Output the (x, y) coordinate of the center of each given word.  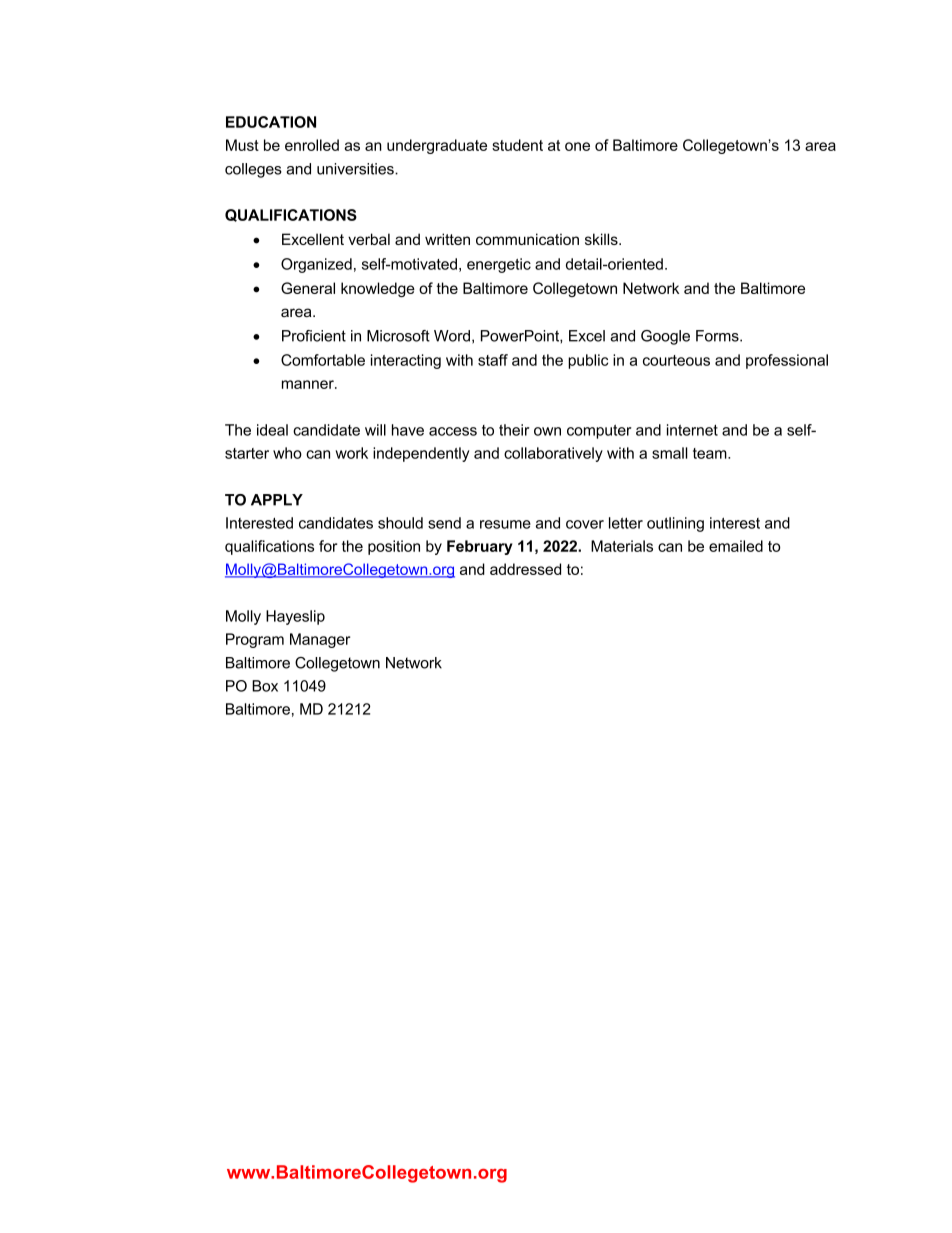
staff (493, 360)
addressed (525, 569)
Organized (316, 265)
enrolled (312, 145)
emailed (736, 546)
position (394, 547)
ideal (272, 430)
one (577, 146)
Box (265, 686)
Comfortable (323, 360)
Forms (718, 336)
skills (602, 239)
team (711, 453)
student (517, 145)
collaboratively (553, 454)
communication (527, 239)
